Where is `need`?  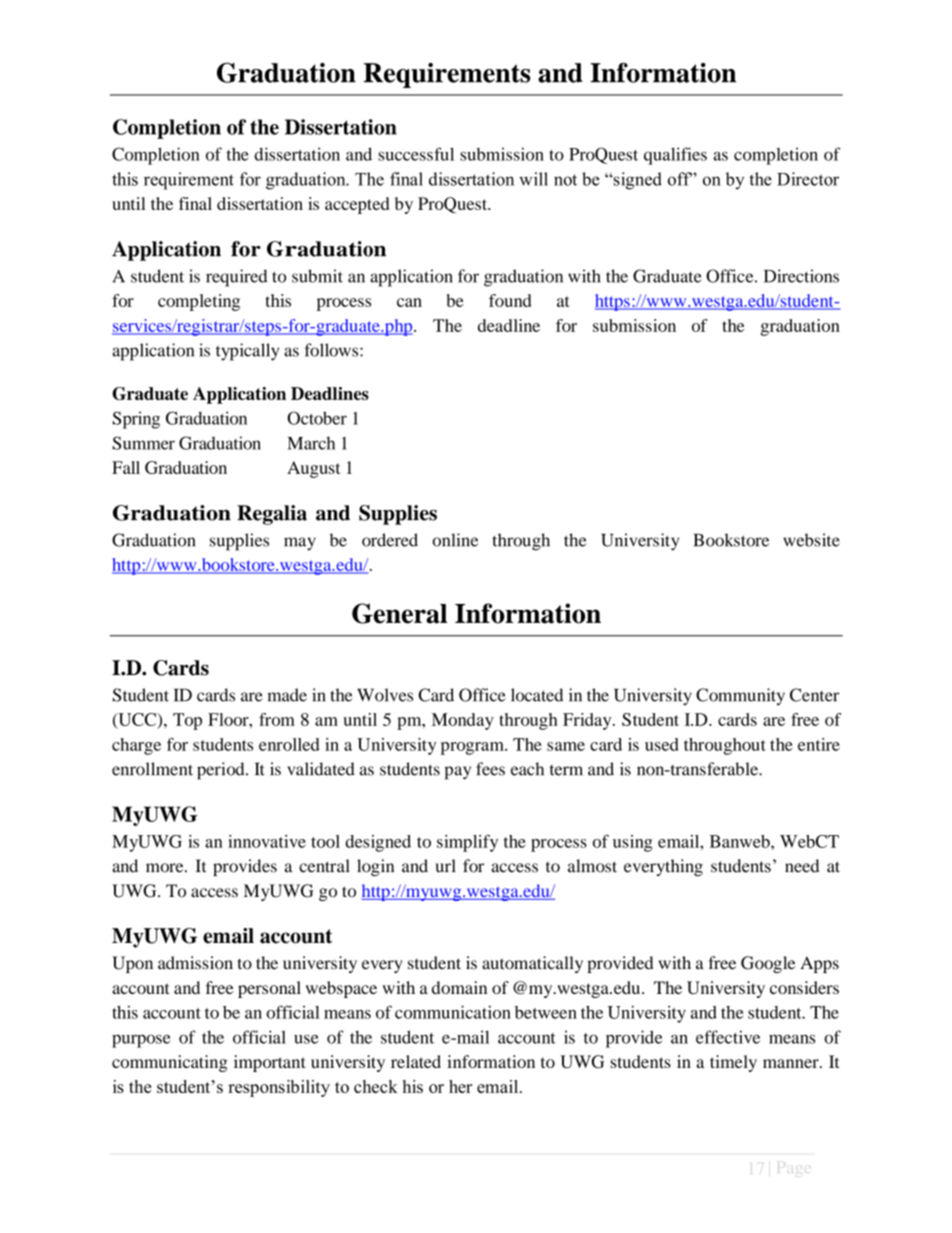
need is located at coordinates (802, 866).
